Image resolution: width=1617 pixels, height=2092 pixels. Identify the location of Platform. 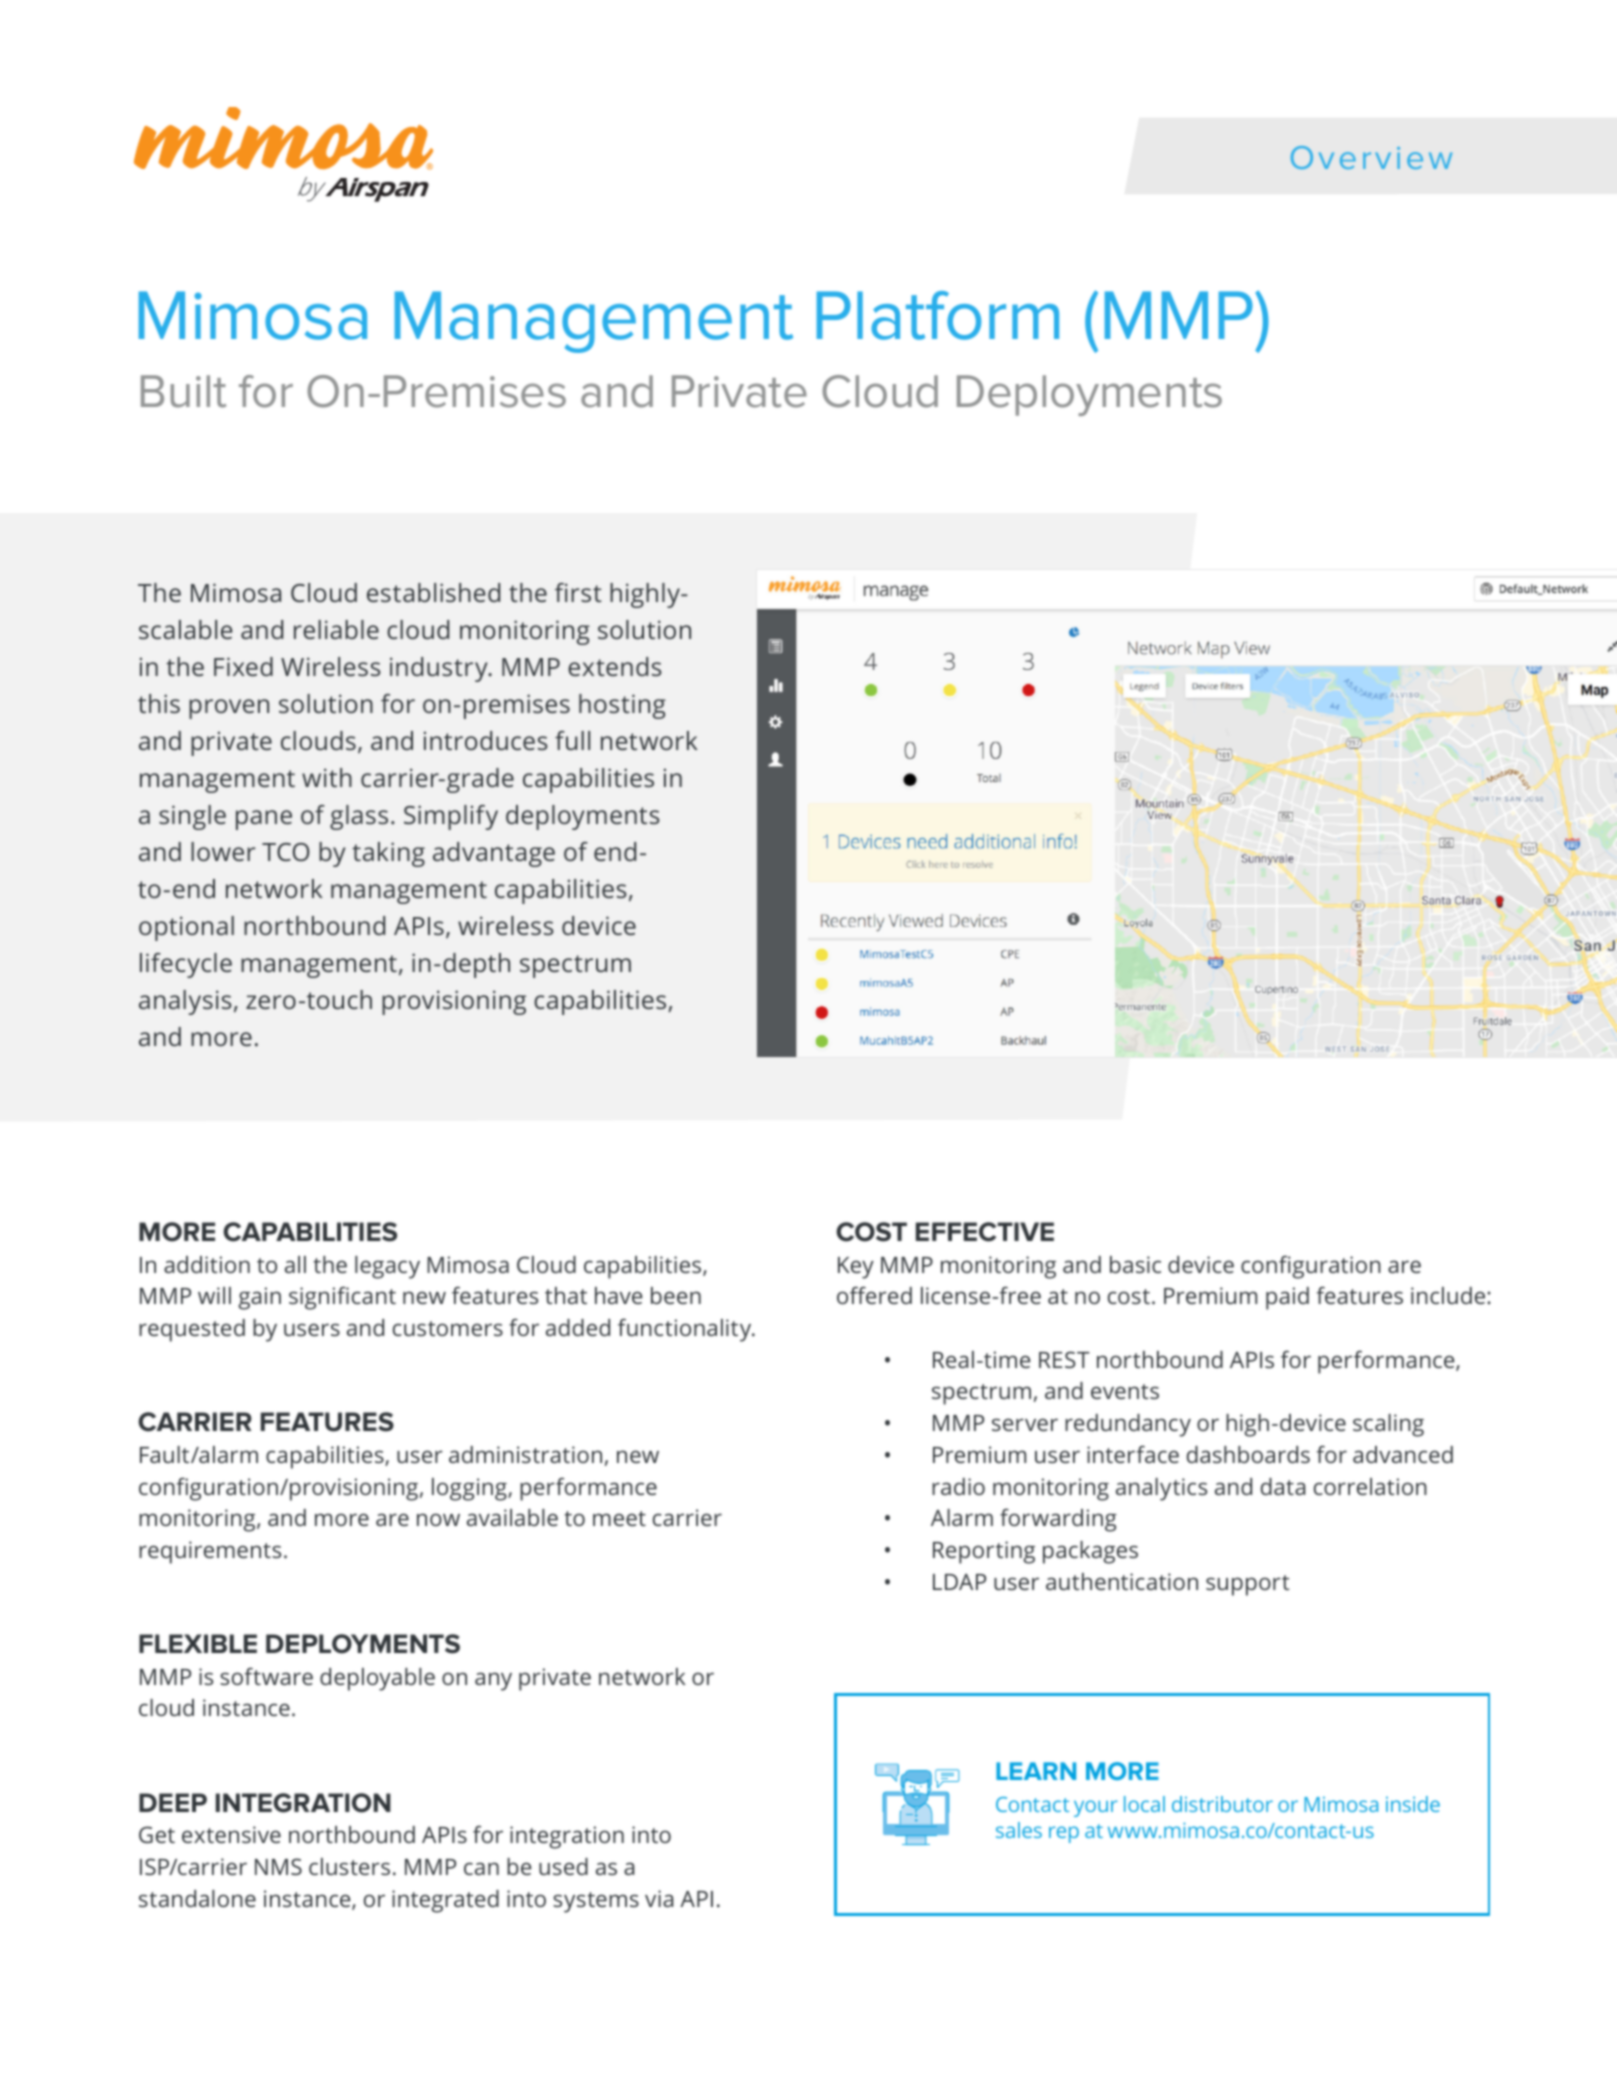
(938, 315).
